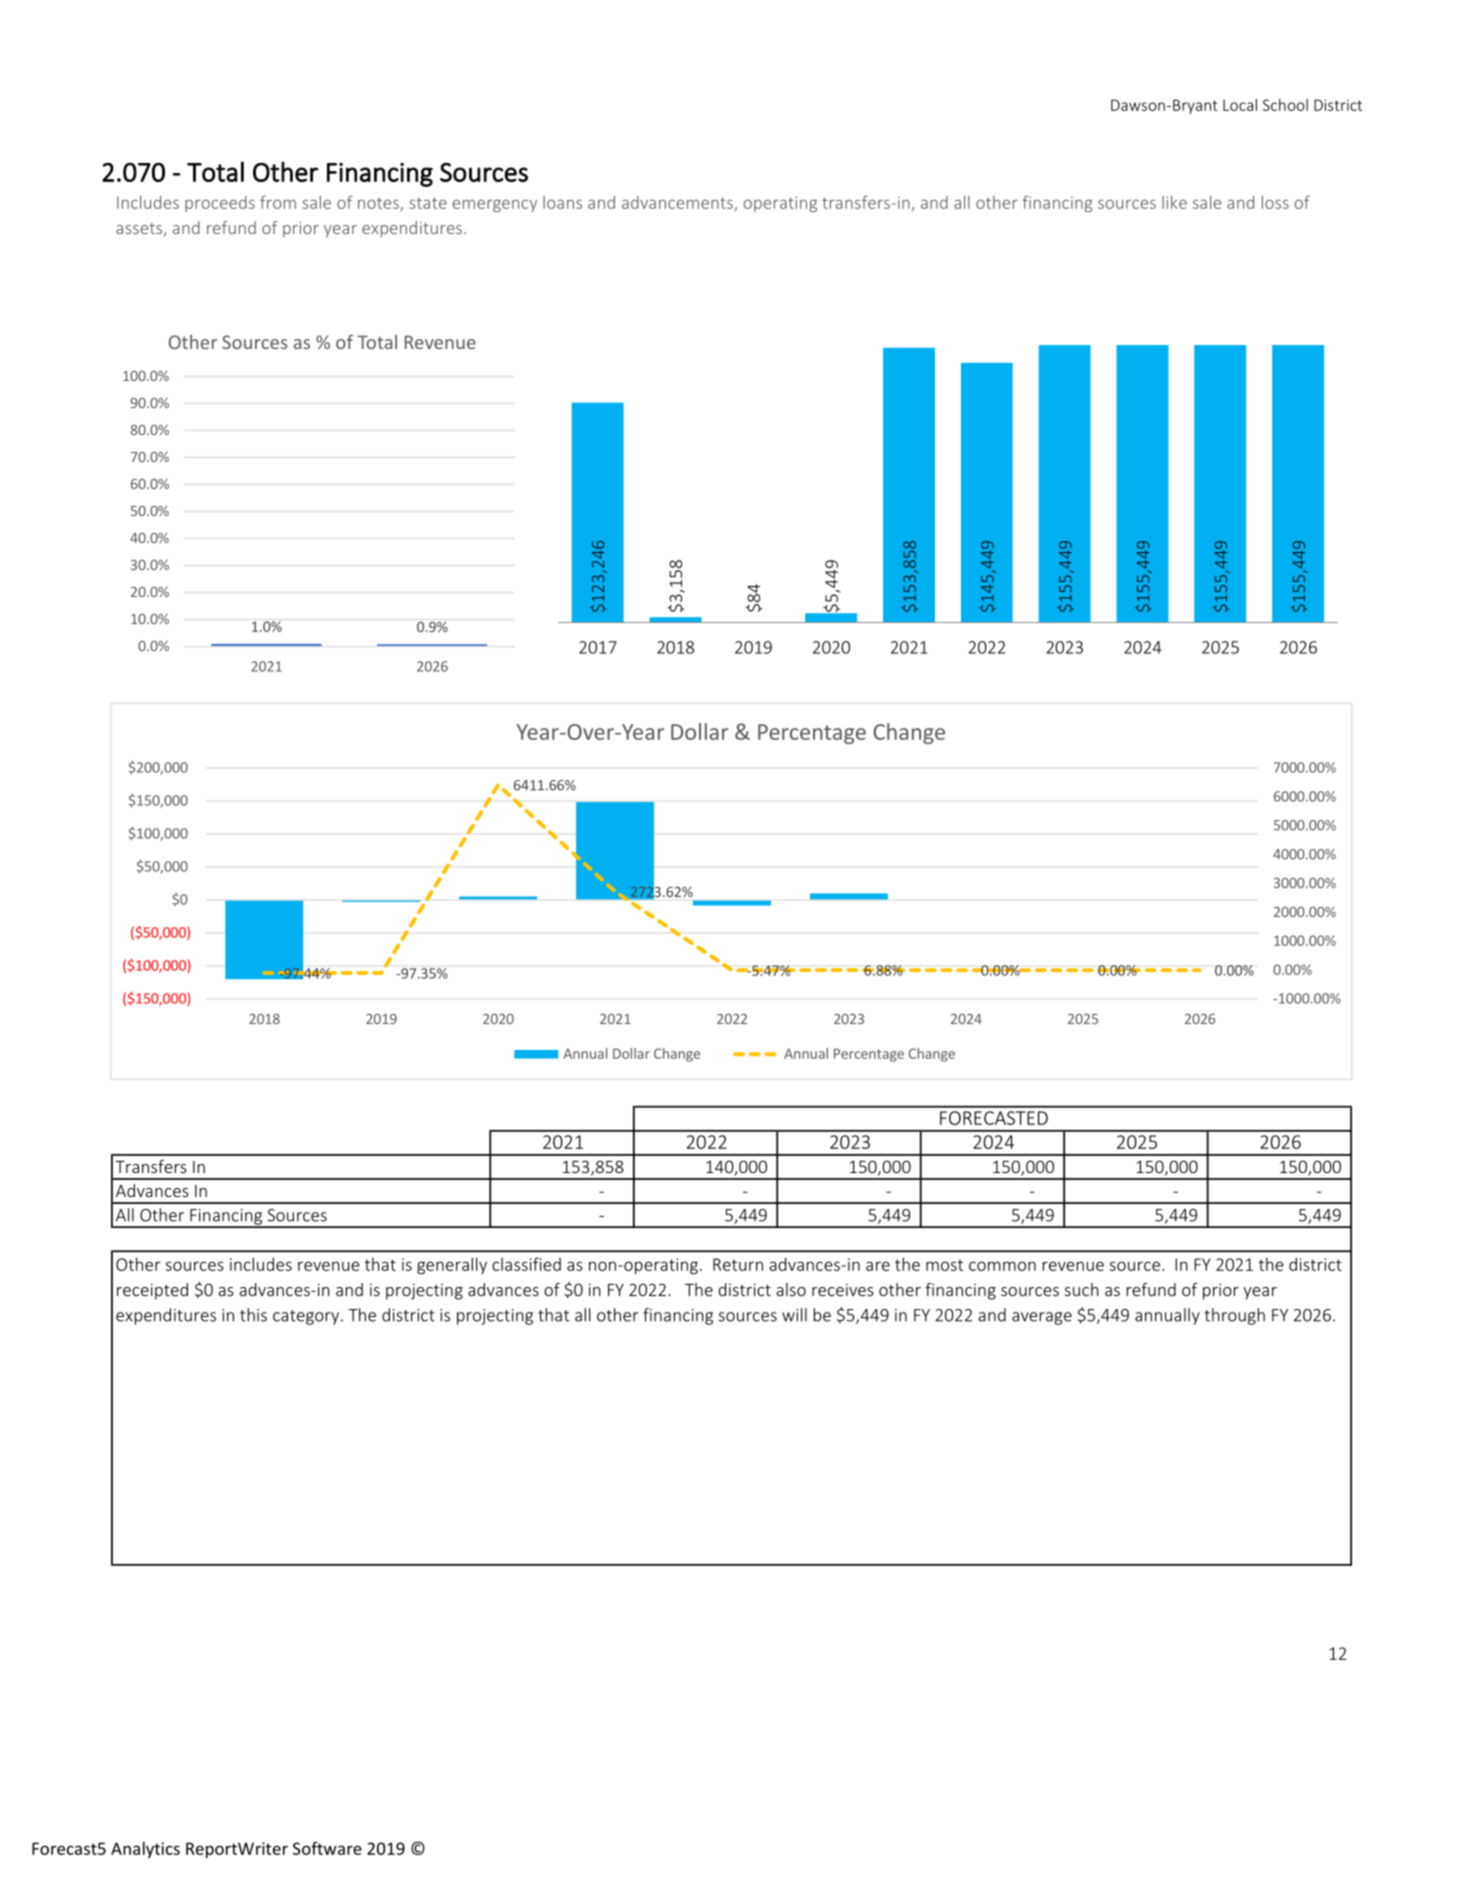  What do you see at coordinates (327, 1848) in the page?
I see `Software` at bounding box center [327, 1848].
